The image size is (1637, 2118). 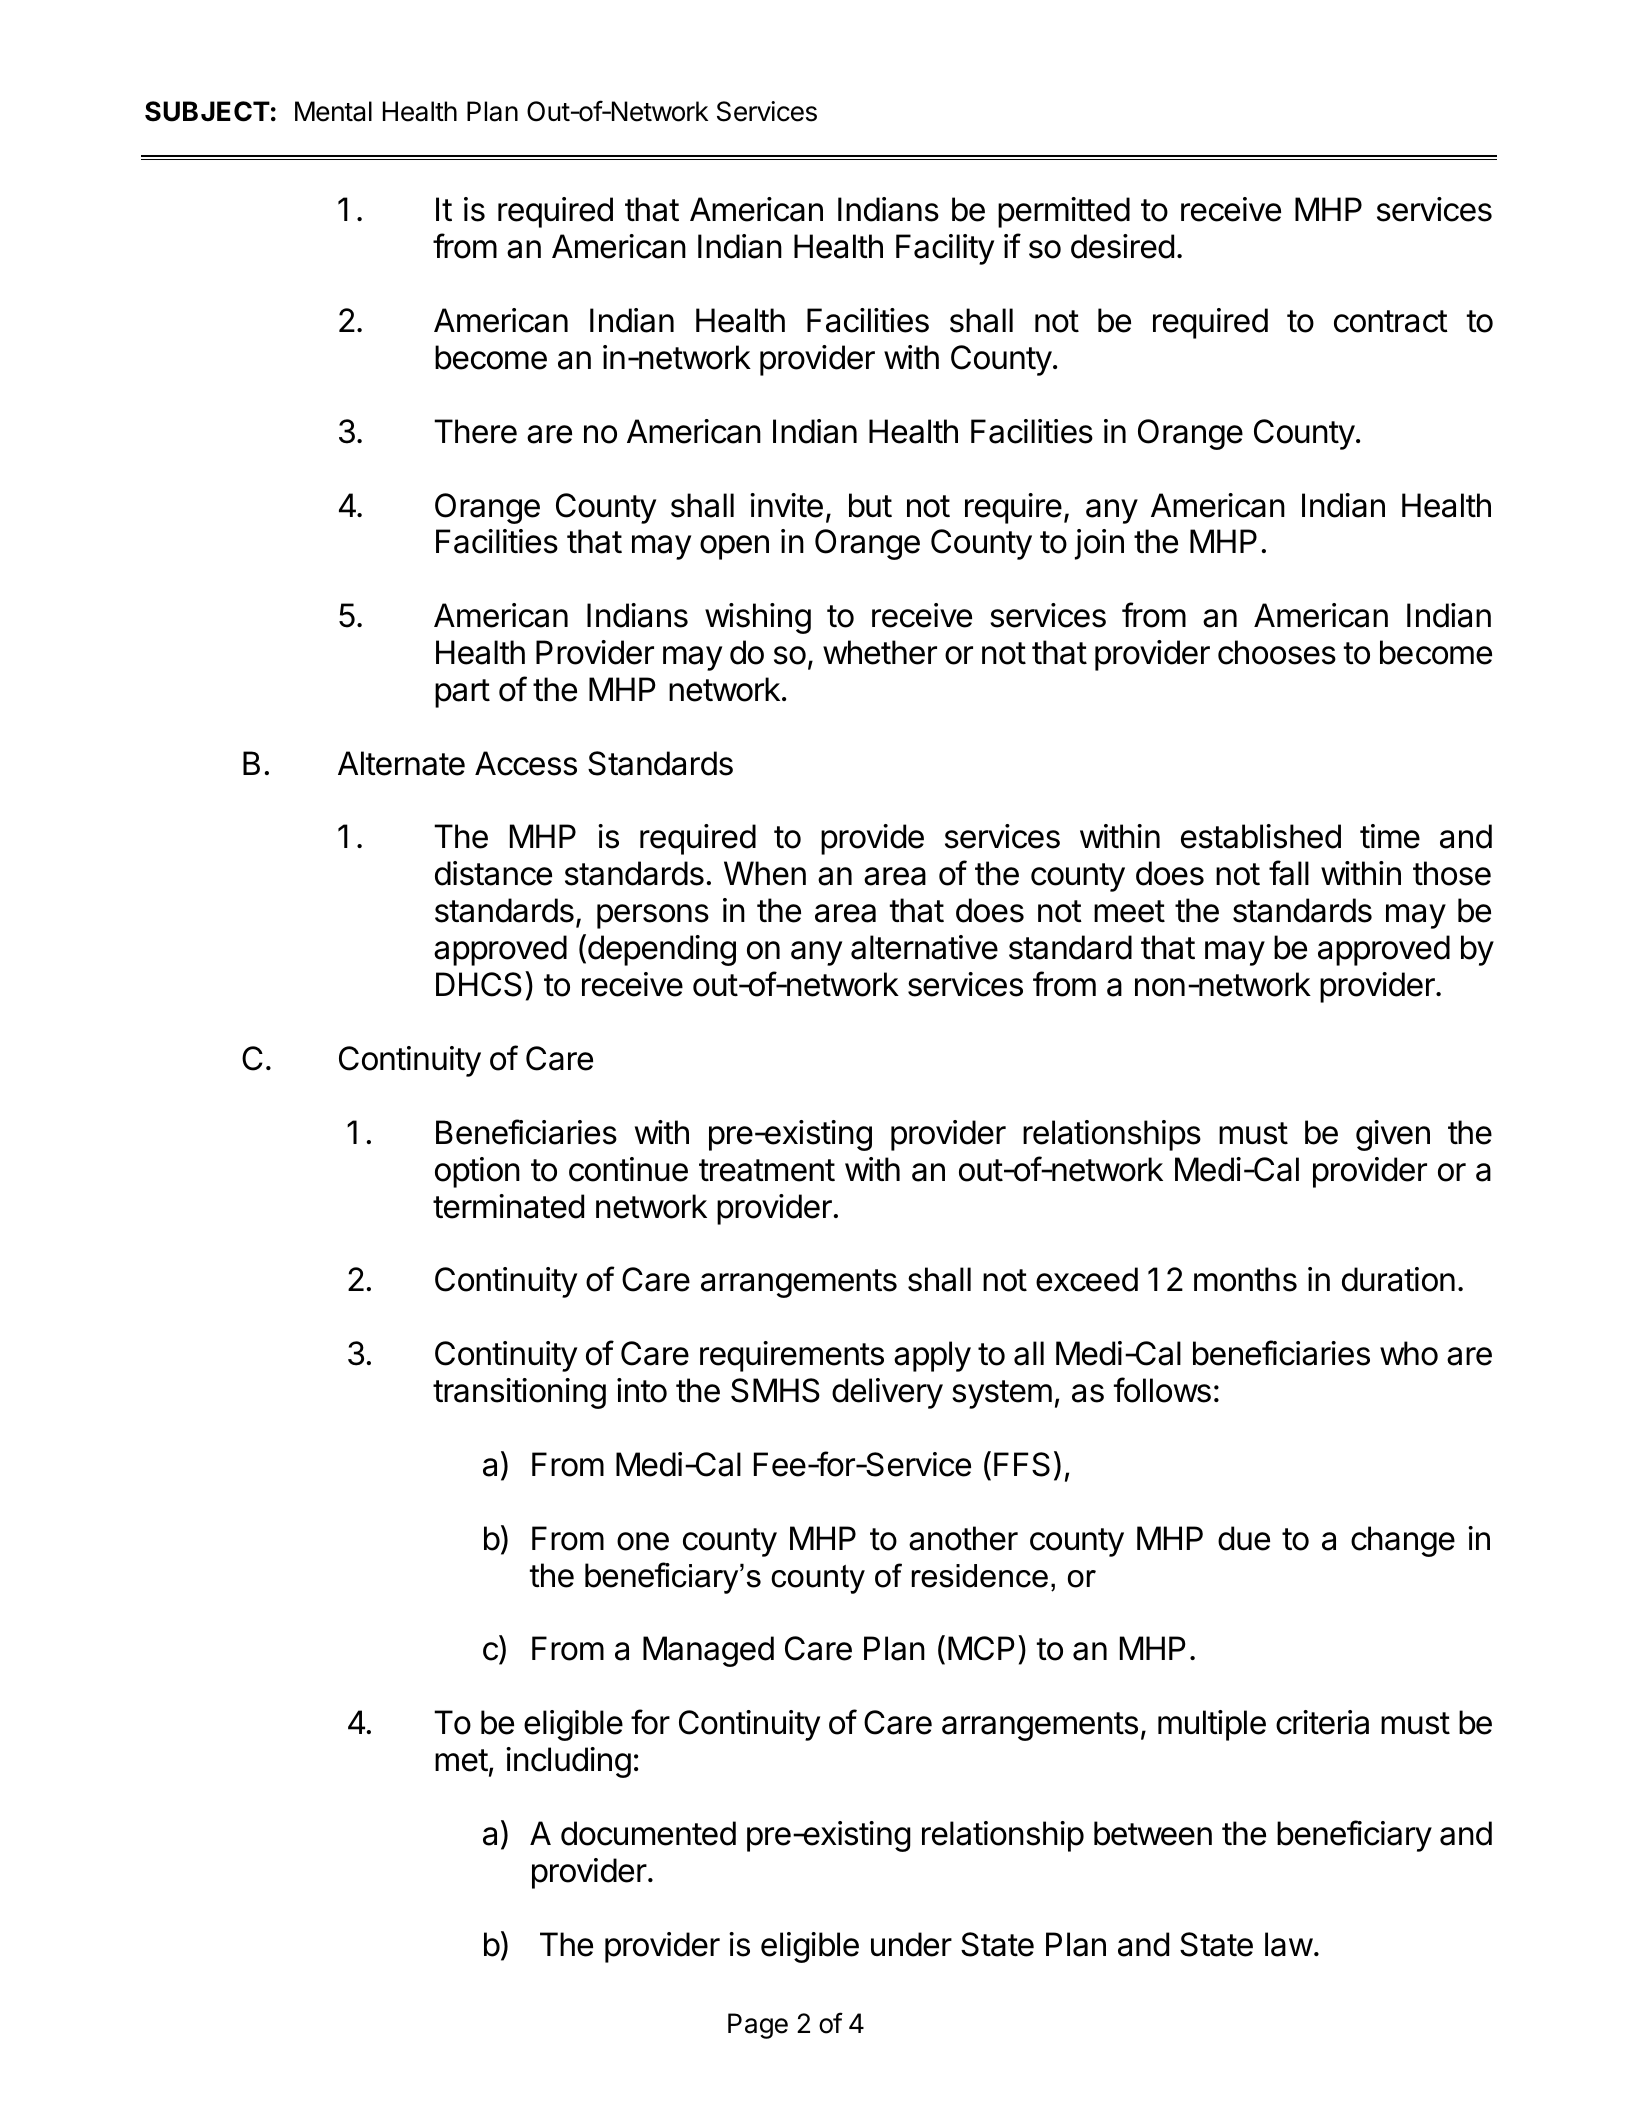 I want to click on given, so click(x=1393, y=1135).
